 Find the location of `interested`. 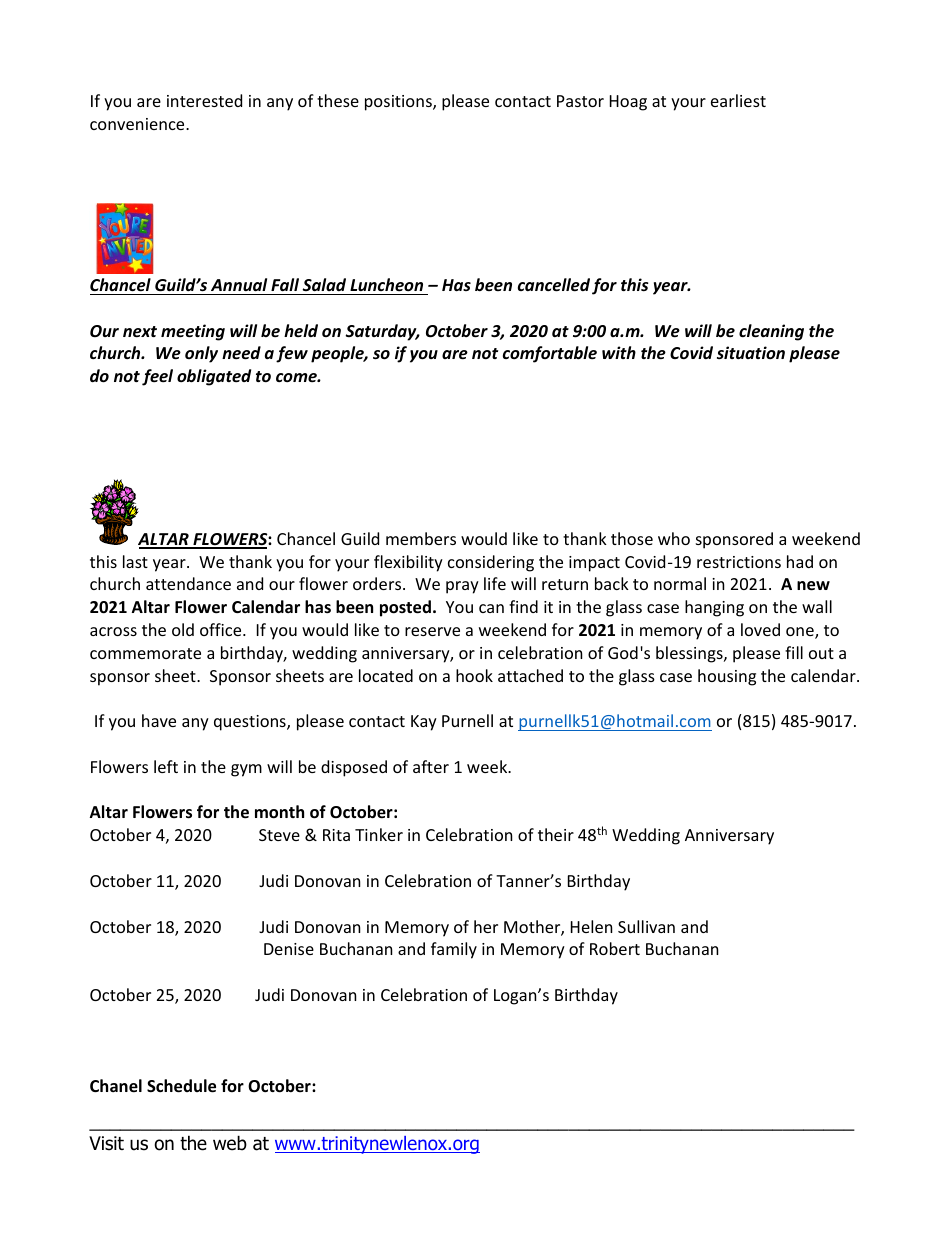

interested is located at coordinates (204, 100).
